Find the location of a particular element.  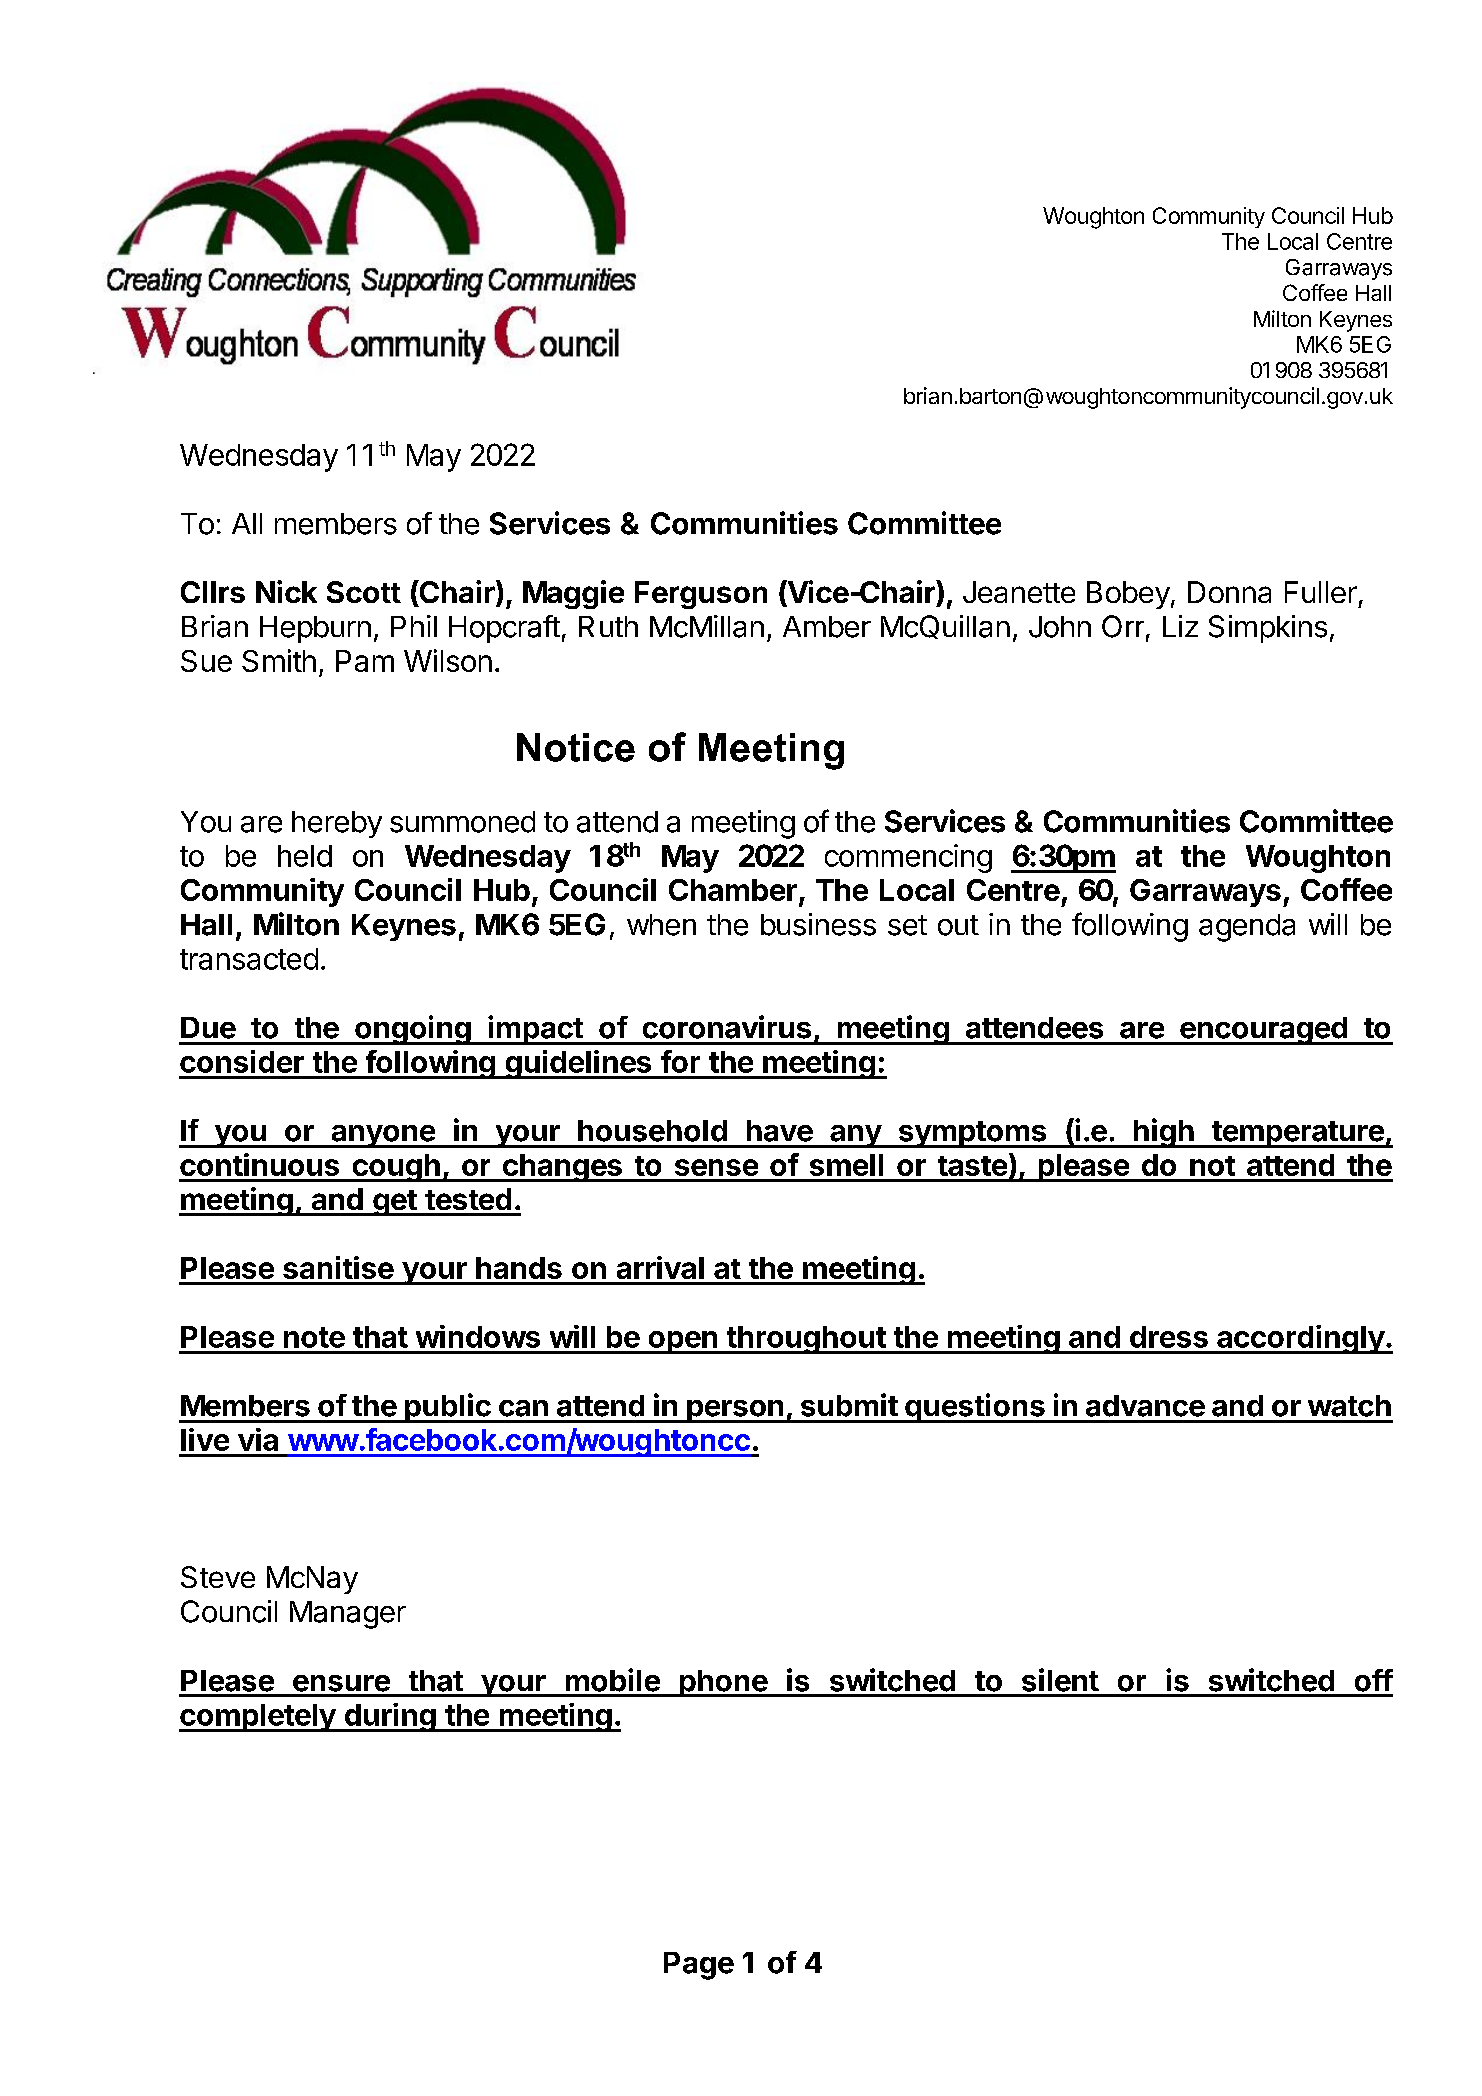

phone is located at coordinates (723, 1683).
